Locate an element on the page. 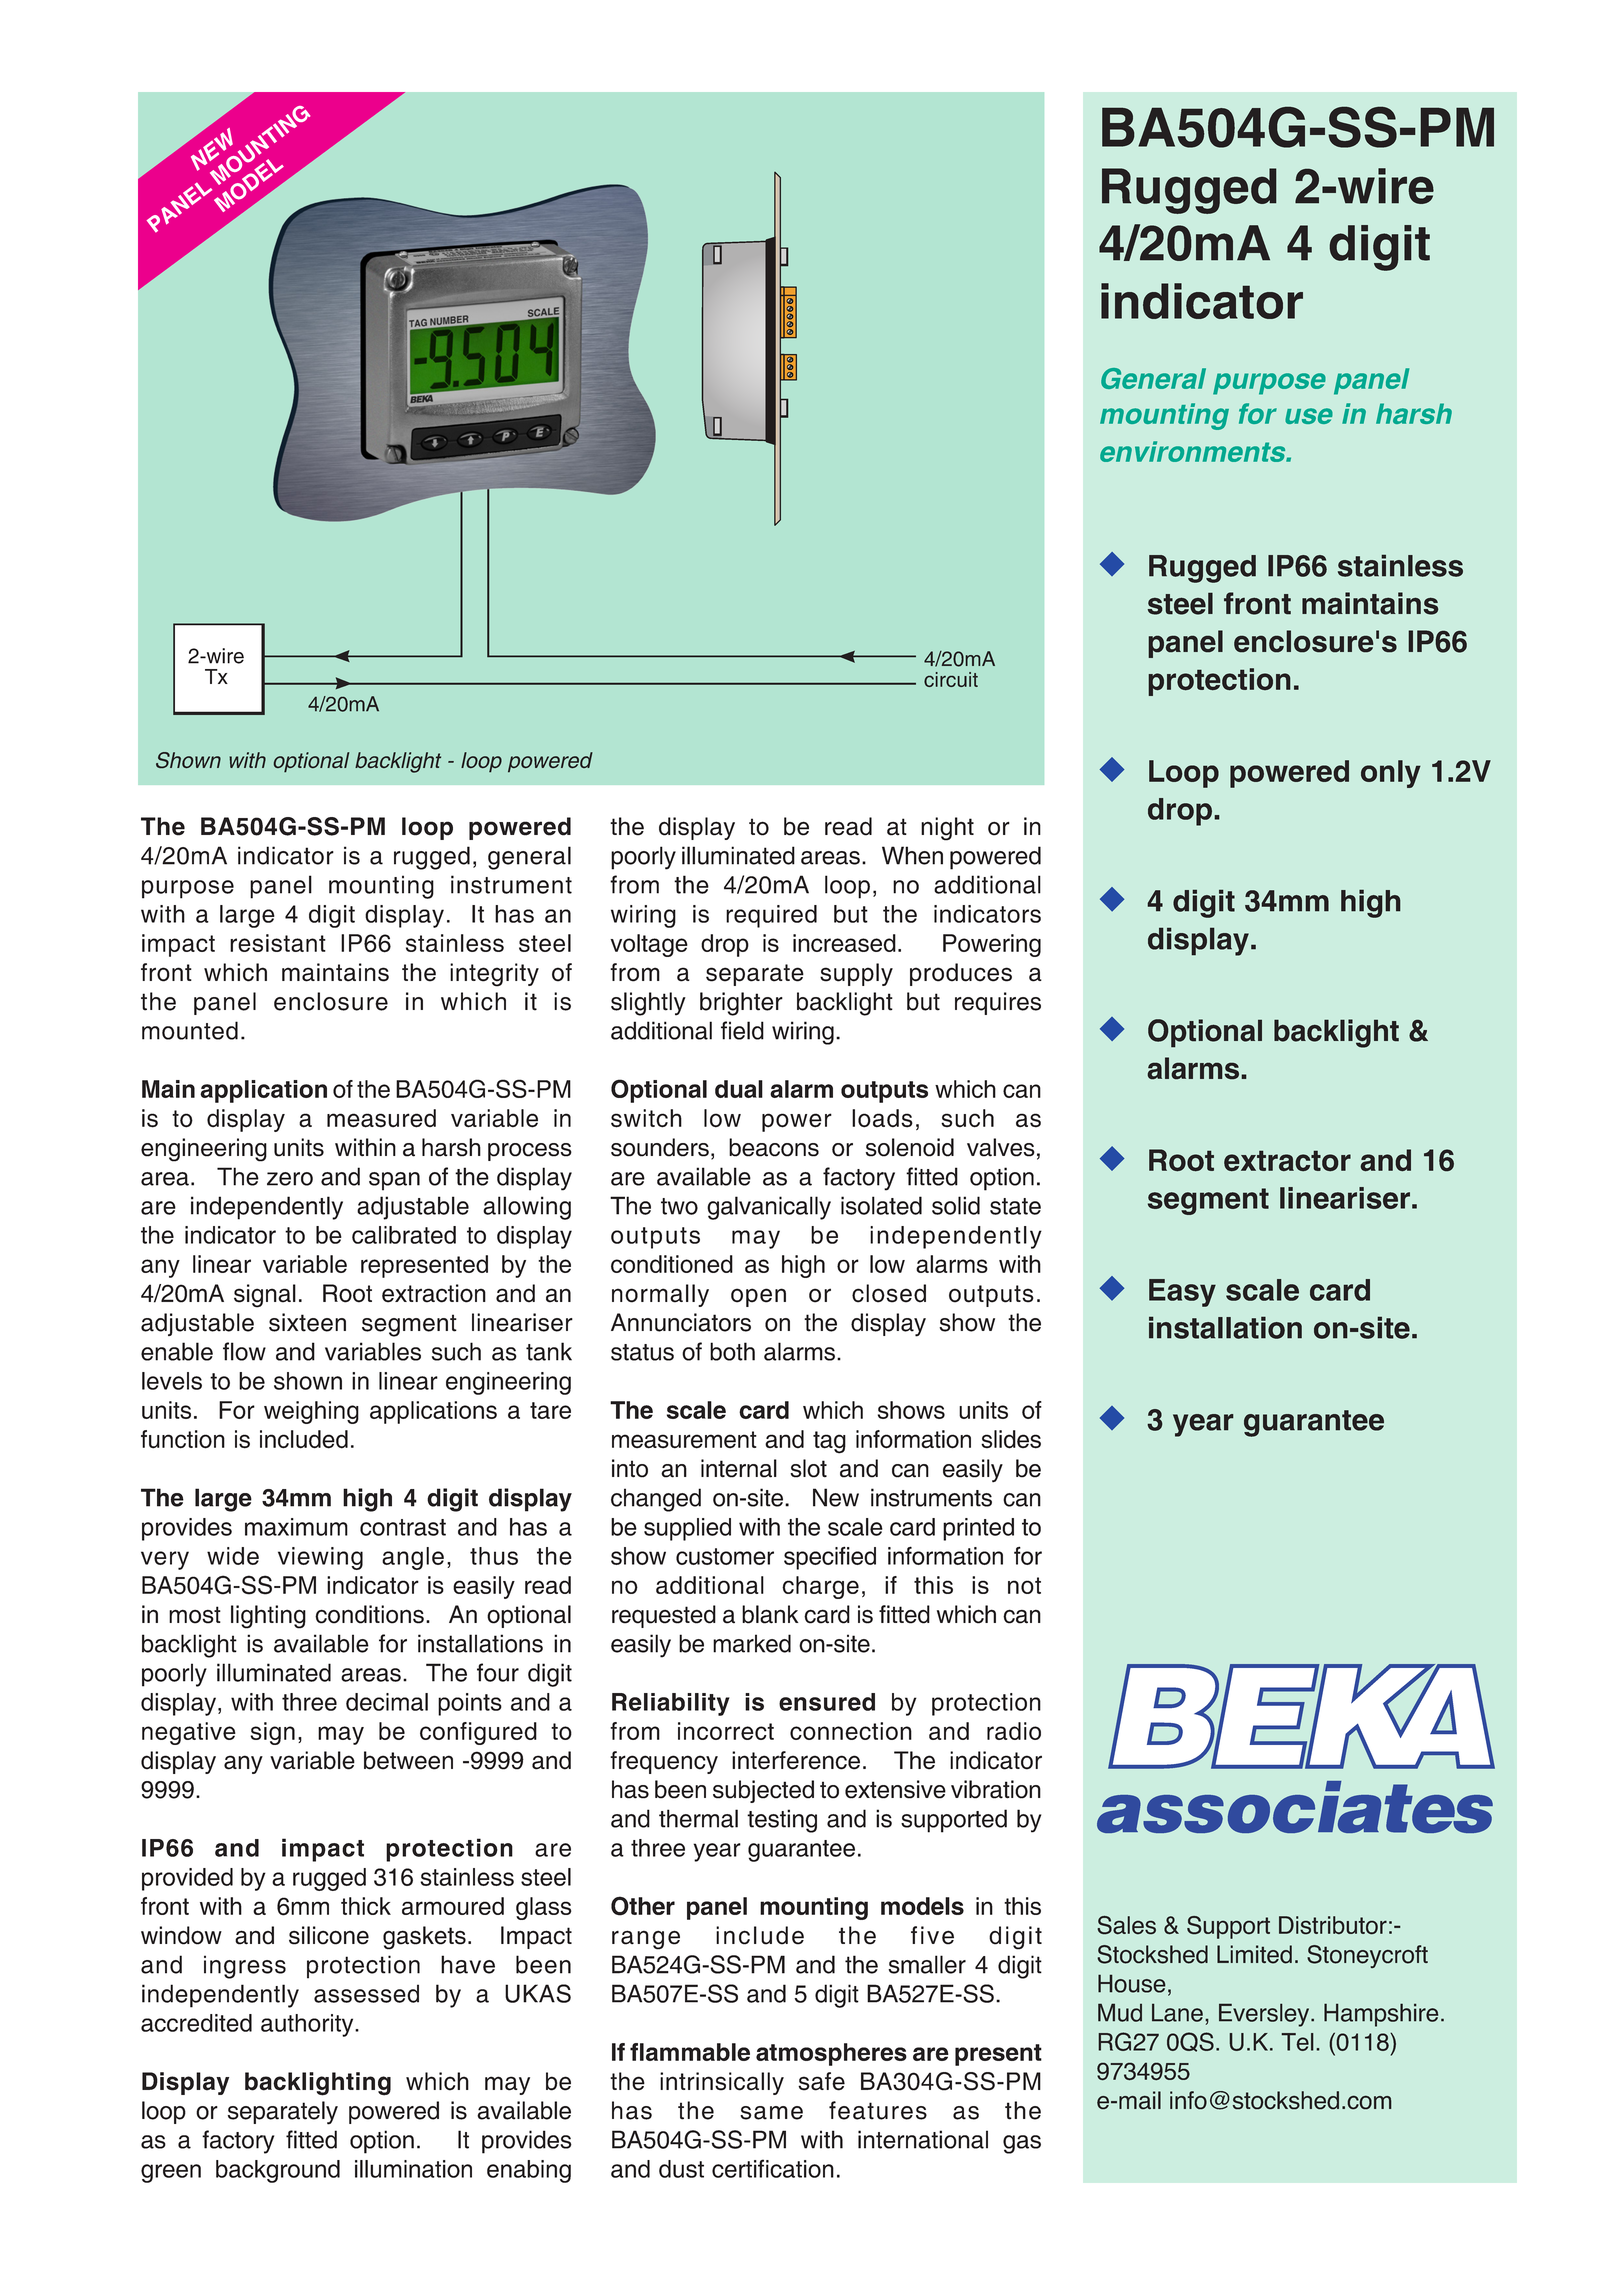  extractor is located at coordinates (1287, 1161).
